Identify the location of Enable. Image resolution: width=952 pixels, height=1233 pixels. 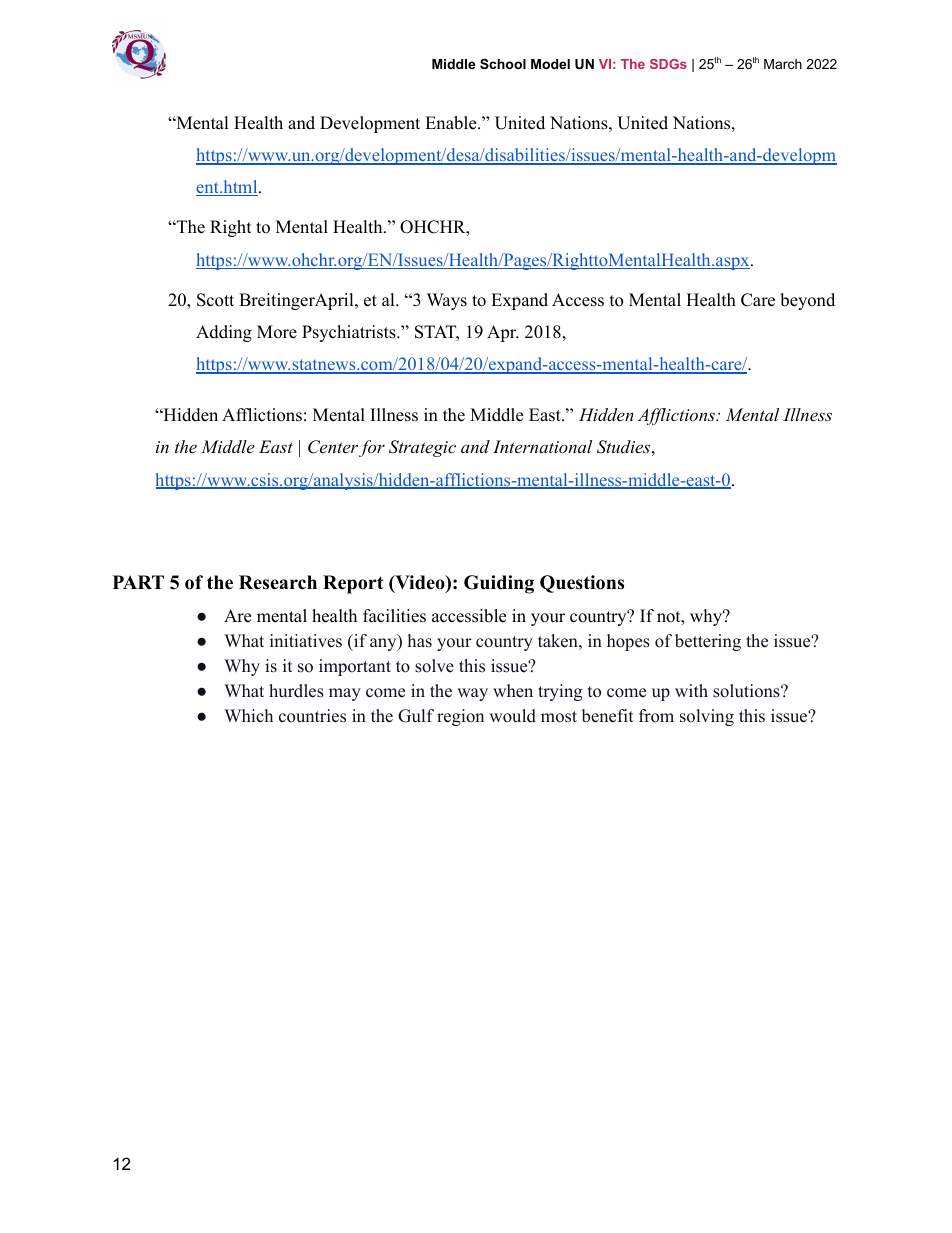
(452, 123).
